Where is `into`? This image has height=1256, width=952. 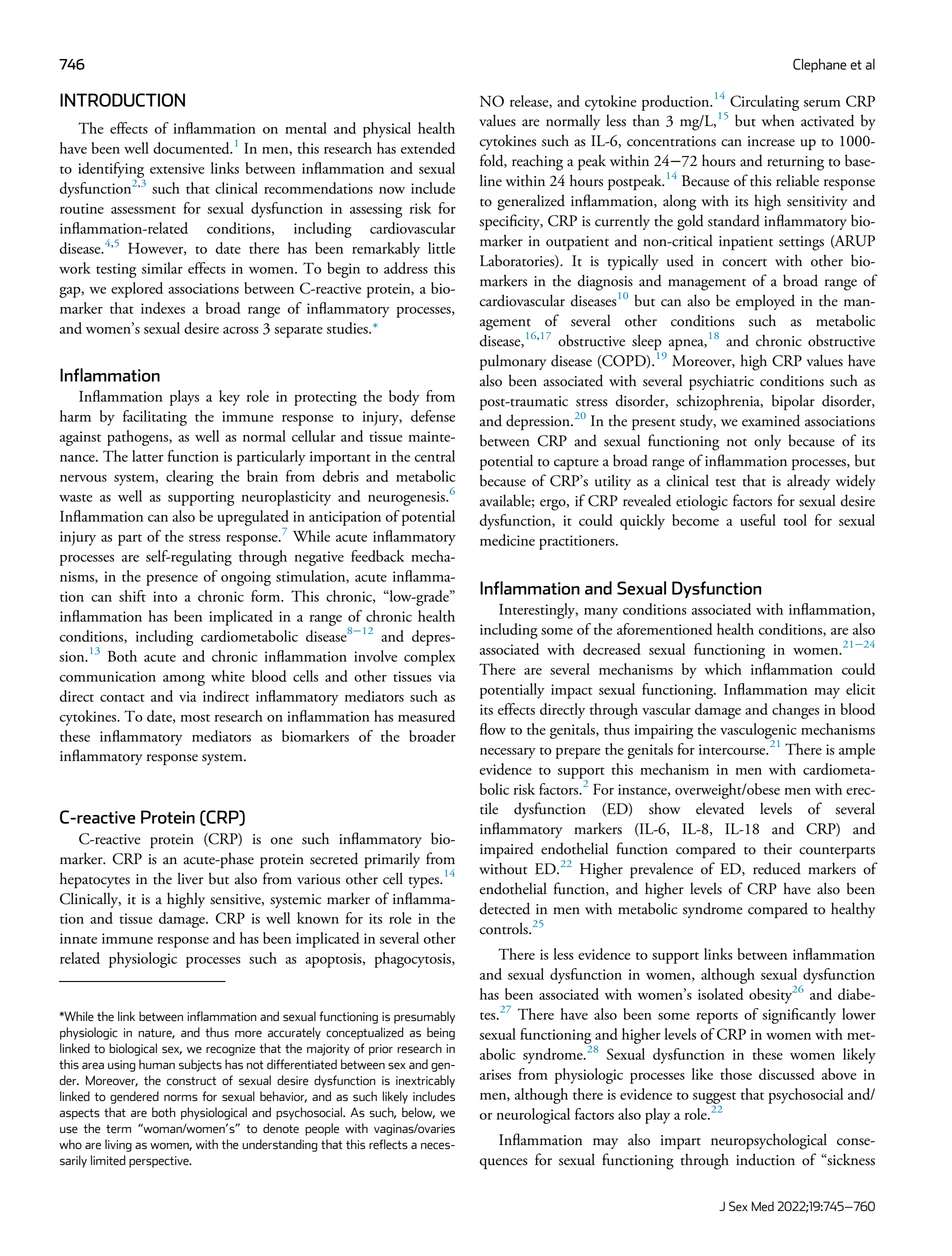
into is located at coordinates (165, 596).
